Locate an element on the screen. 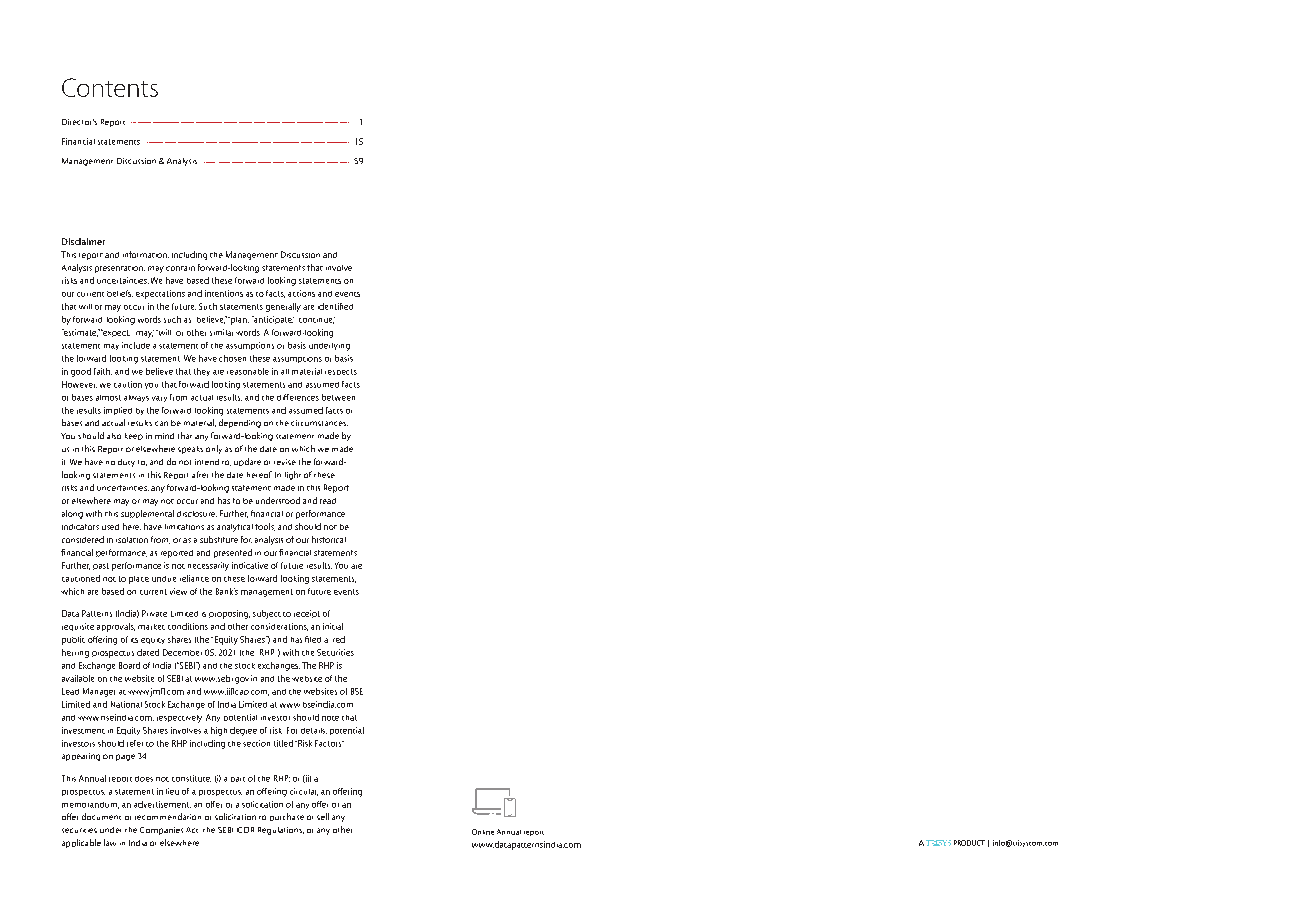 This screenshot has height=909, width=1316. Online is located at coordinates (483, 832).
